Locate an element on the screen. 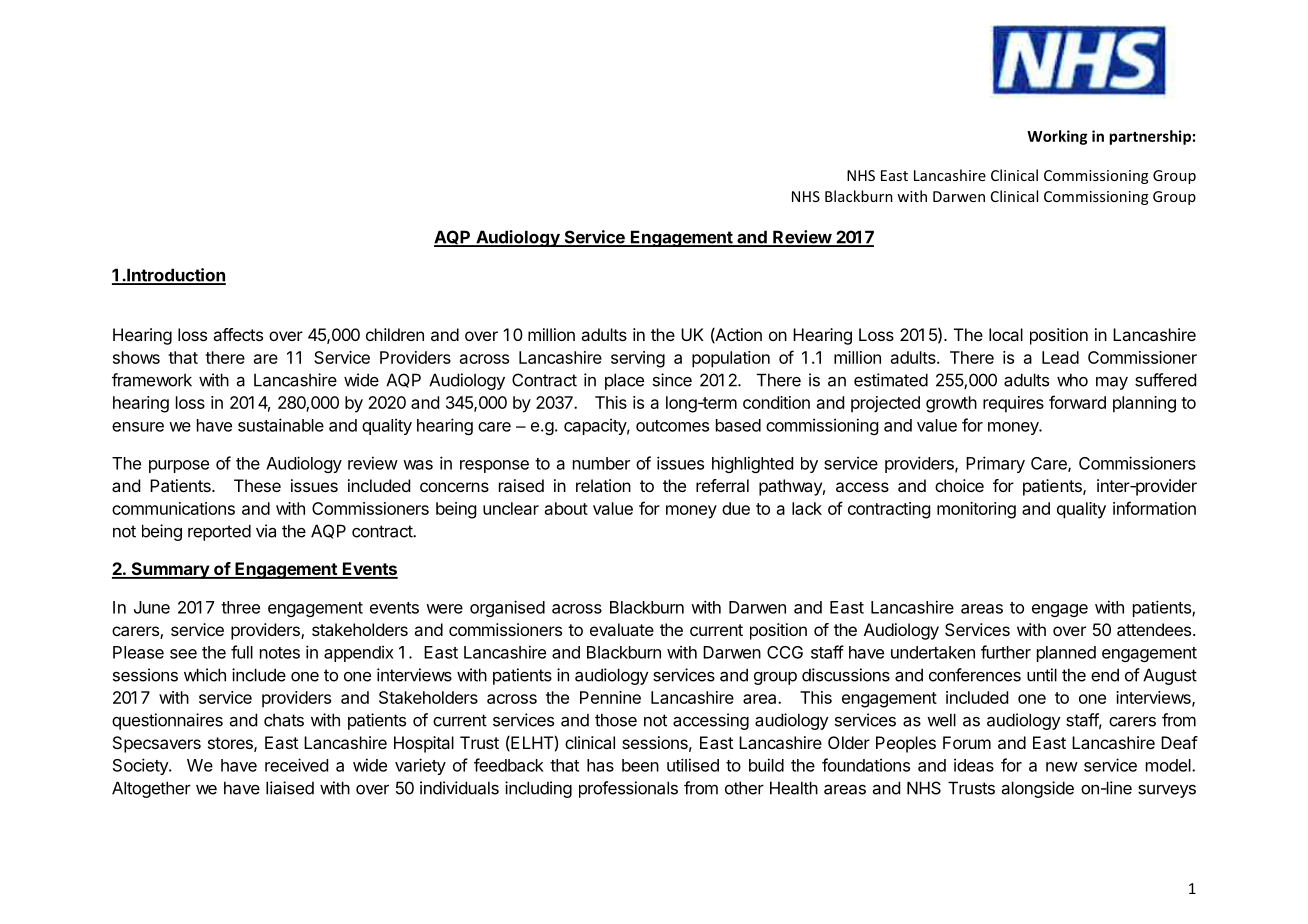 Image resolution: width=1308 pixels, height=924 pixels. Primary is located at coordinates (995, 464).
